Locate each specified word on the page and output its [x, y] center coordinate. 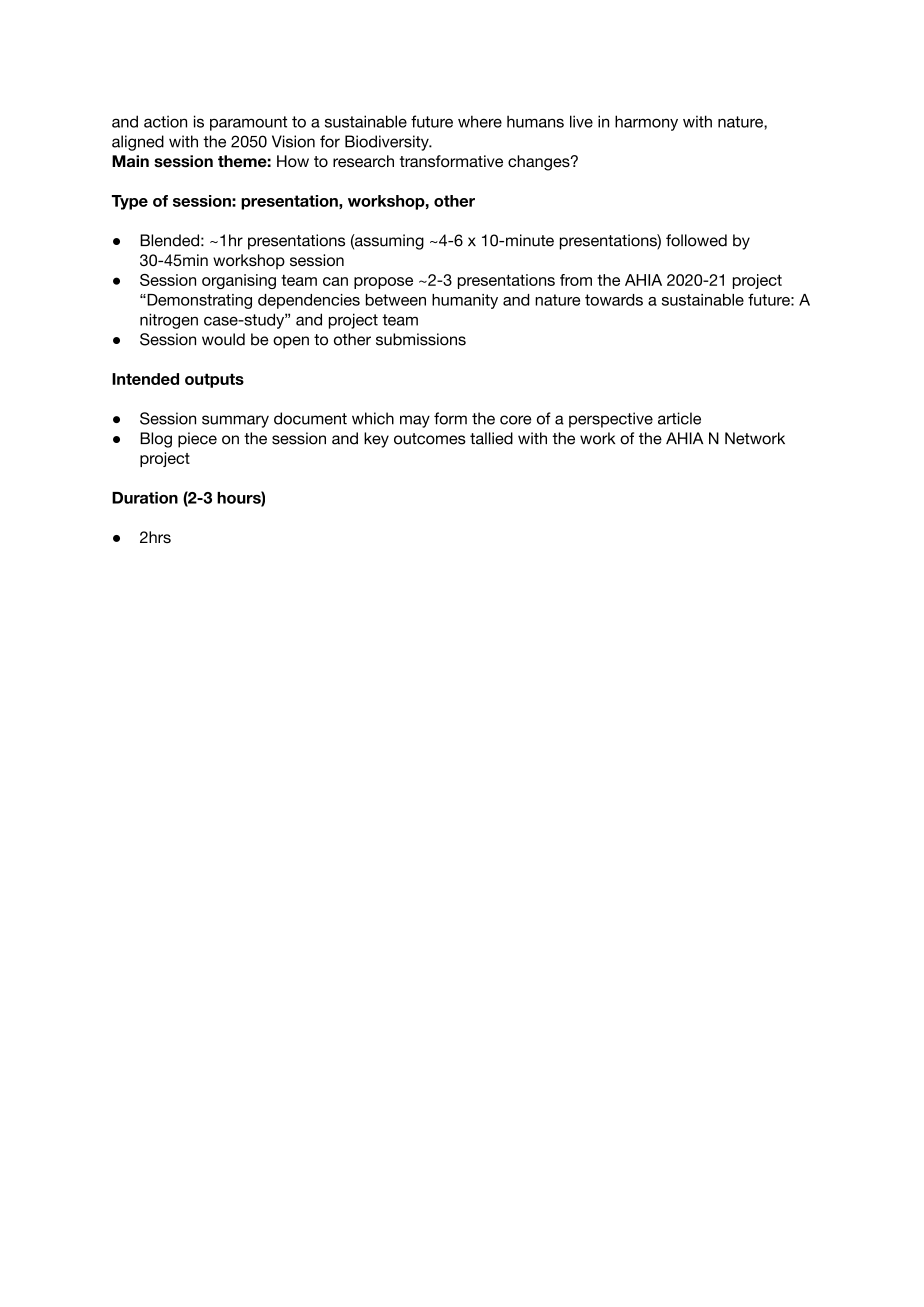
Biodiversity [388, 143]
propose [383, 283]
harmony [646, 123]
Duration [145, 498]
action [165, 121]
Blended [169, 240]
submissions [421, 339]
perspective [611, 420]
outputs [214, 380]
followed [696, 240]
